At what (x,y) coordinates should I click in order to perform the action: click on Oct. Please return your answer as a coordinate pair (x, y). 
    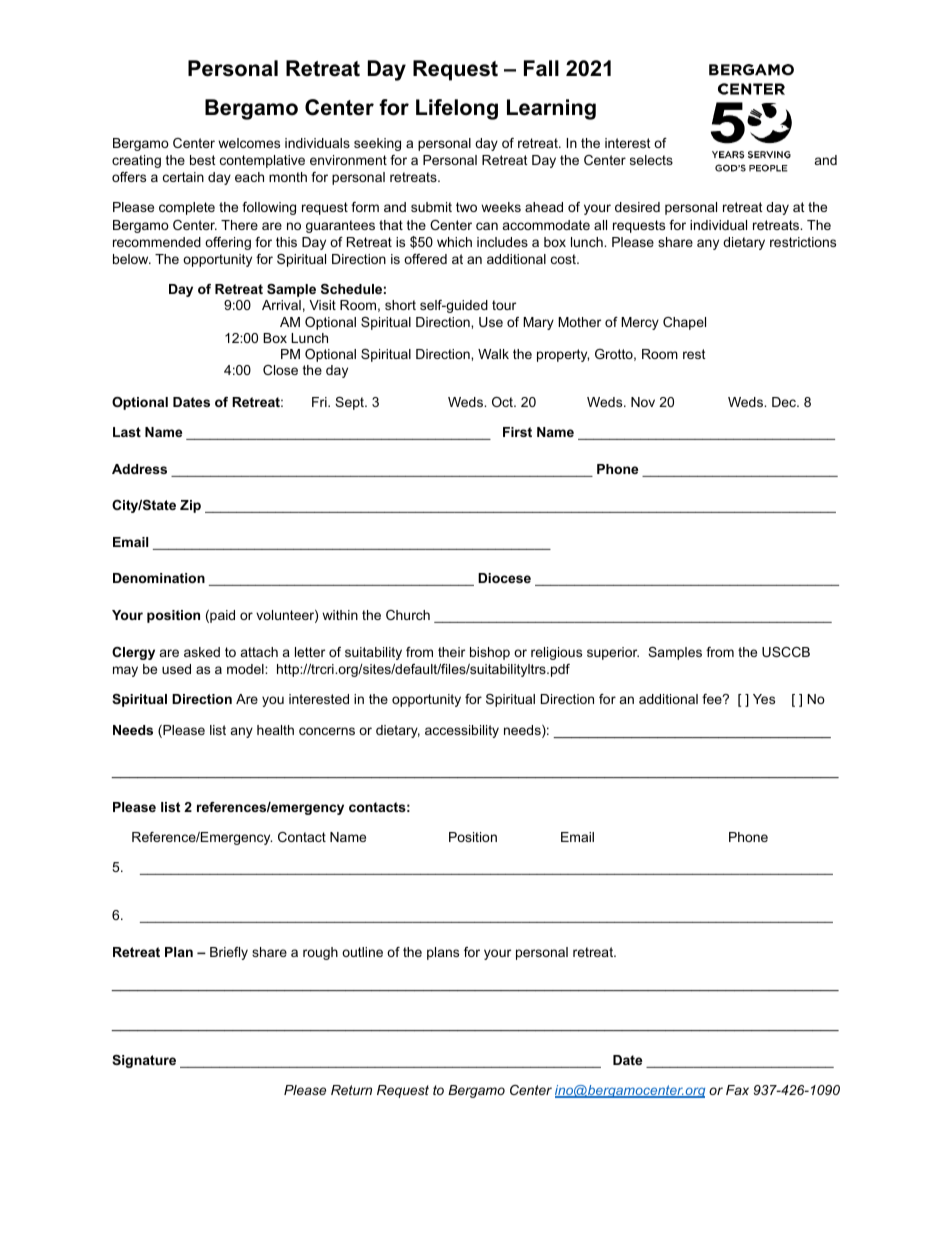
    Looking at the image, I should click on (503, 402).
